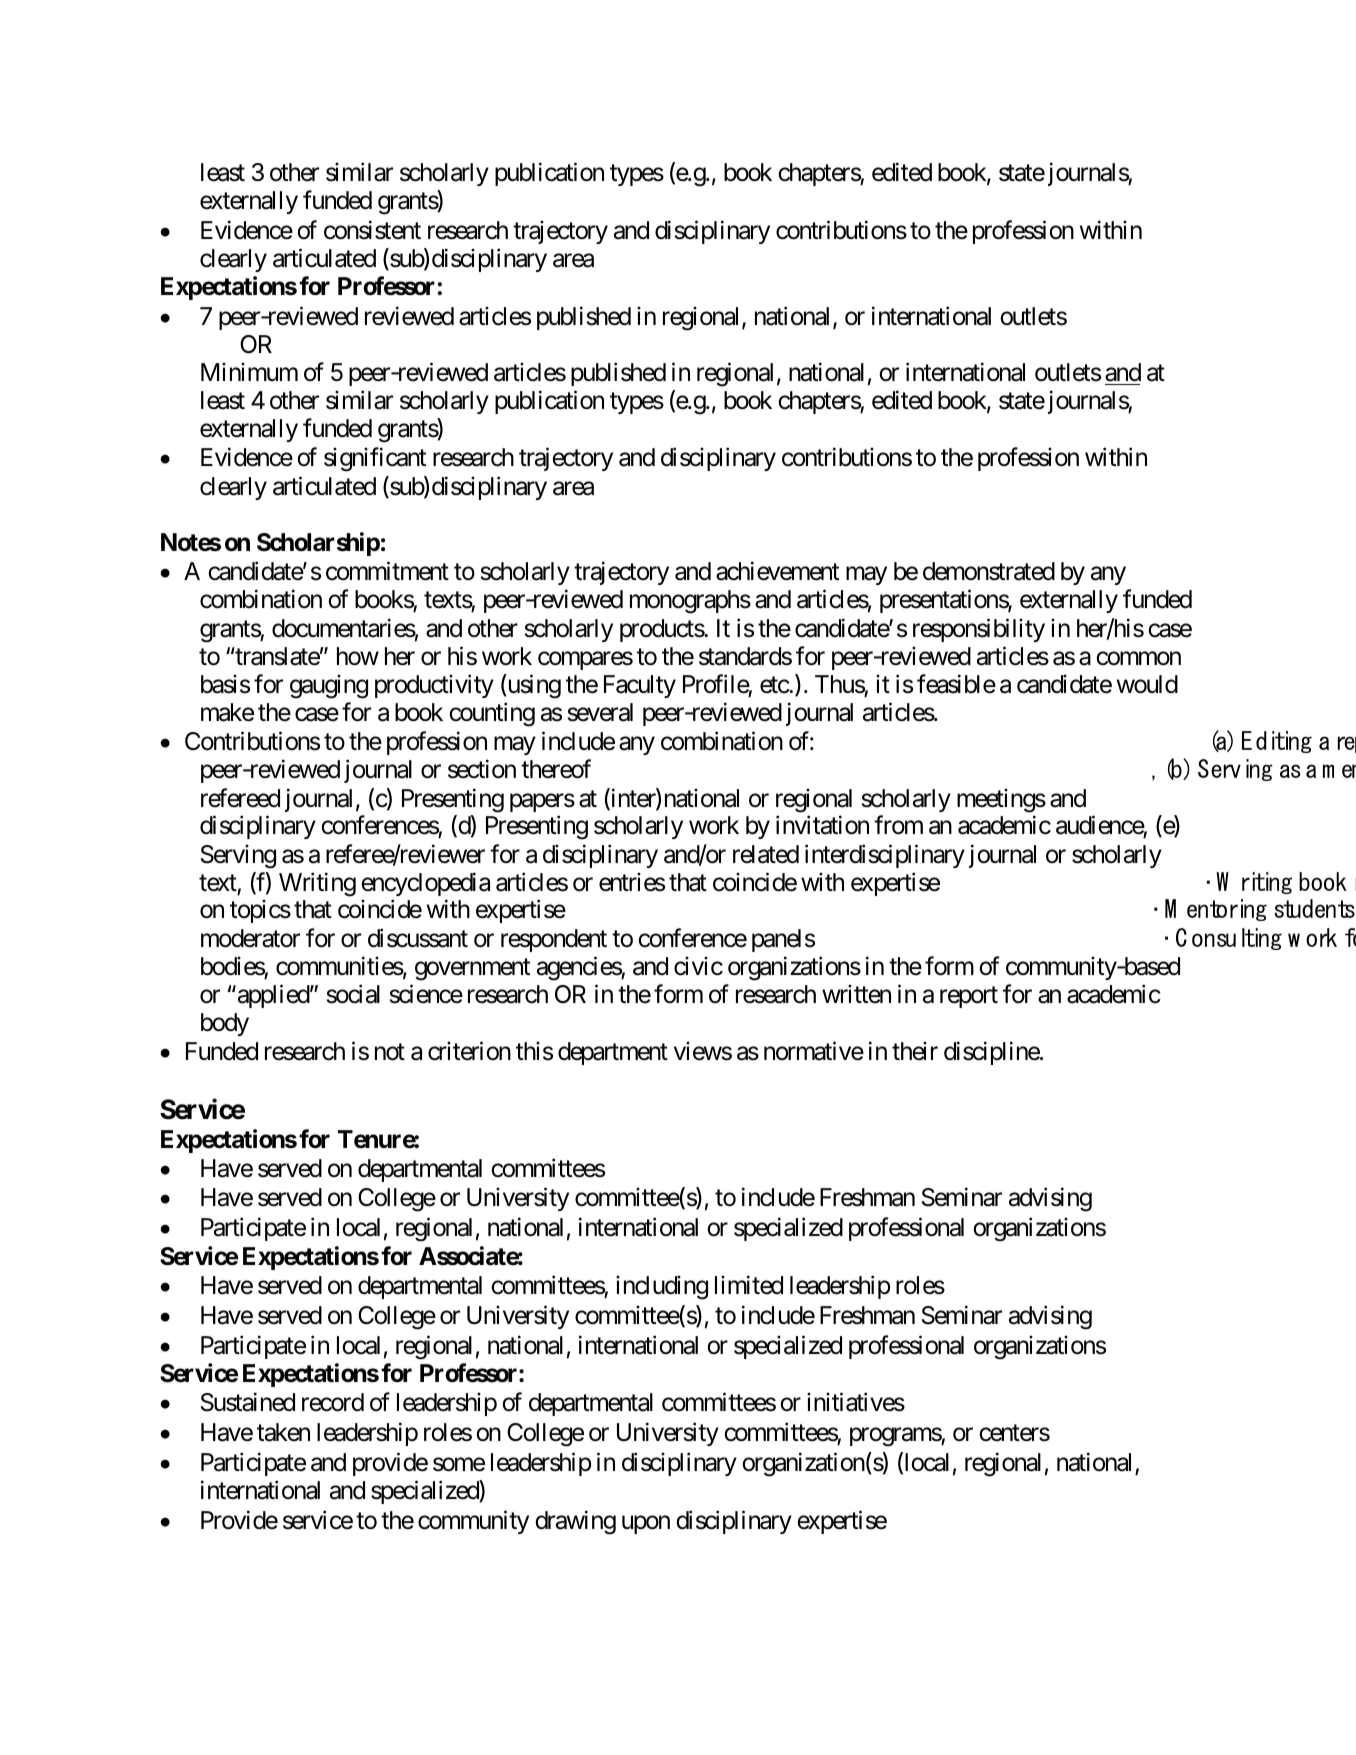 The height and width of the screenshot is (1755, 1356). What do you see at coordinates (575, 1522) in the screenshot?
I see `drawing` at bounding box center [575, 1522].
